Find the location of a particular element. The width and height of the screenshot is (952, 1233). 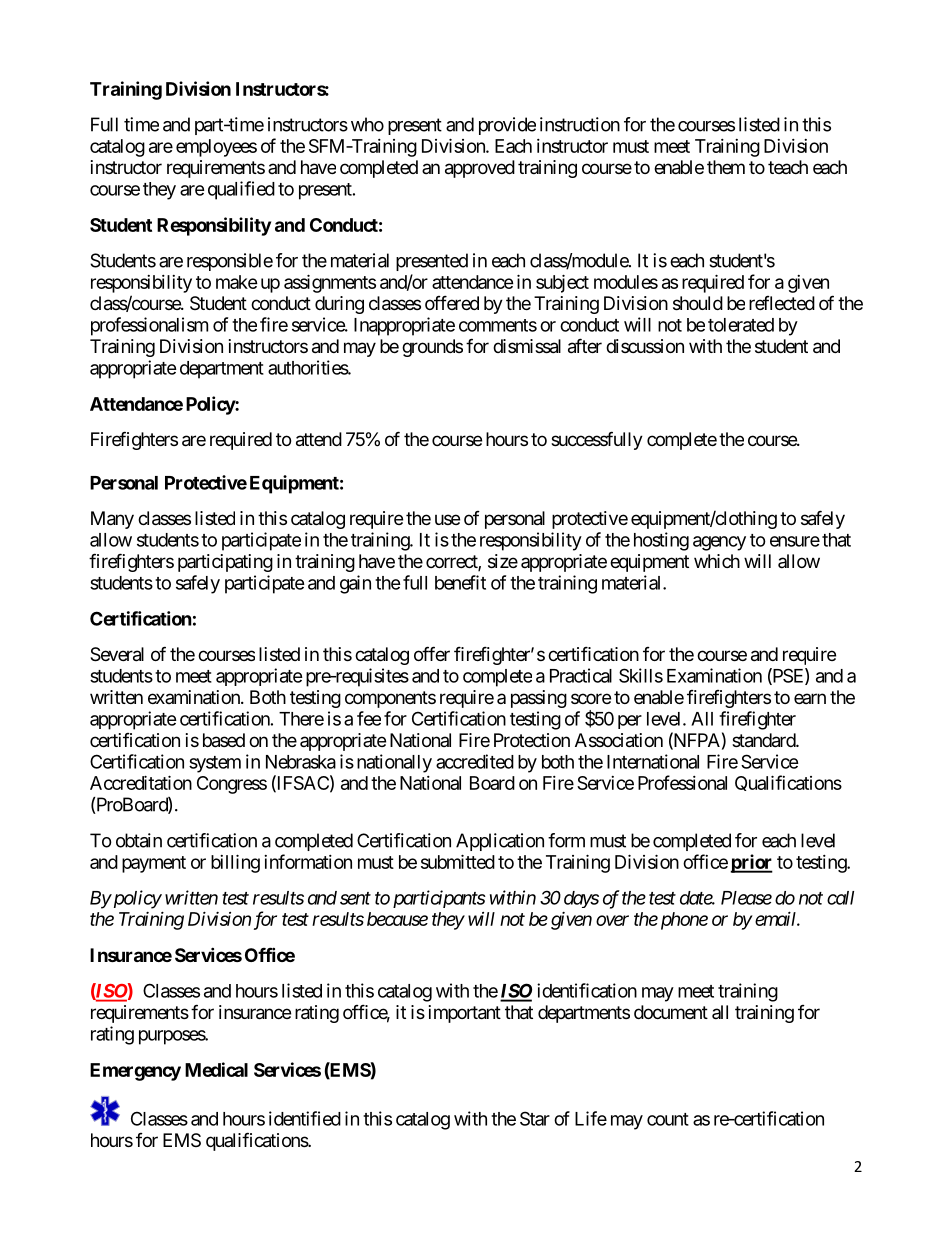

Medical is located at coordinates (216, 1069).
